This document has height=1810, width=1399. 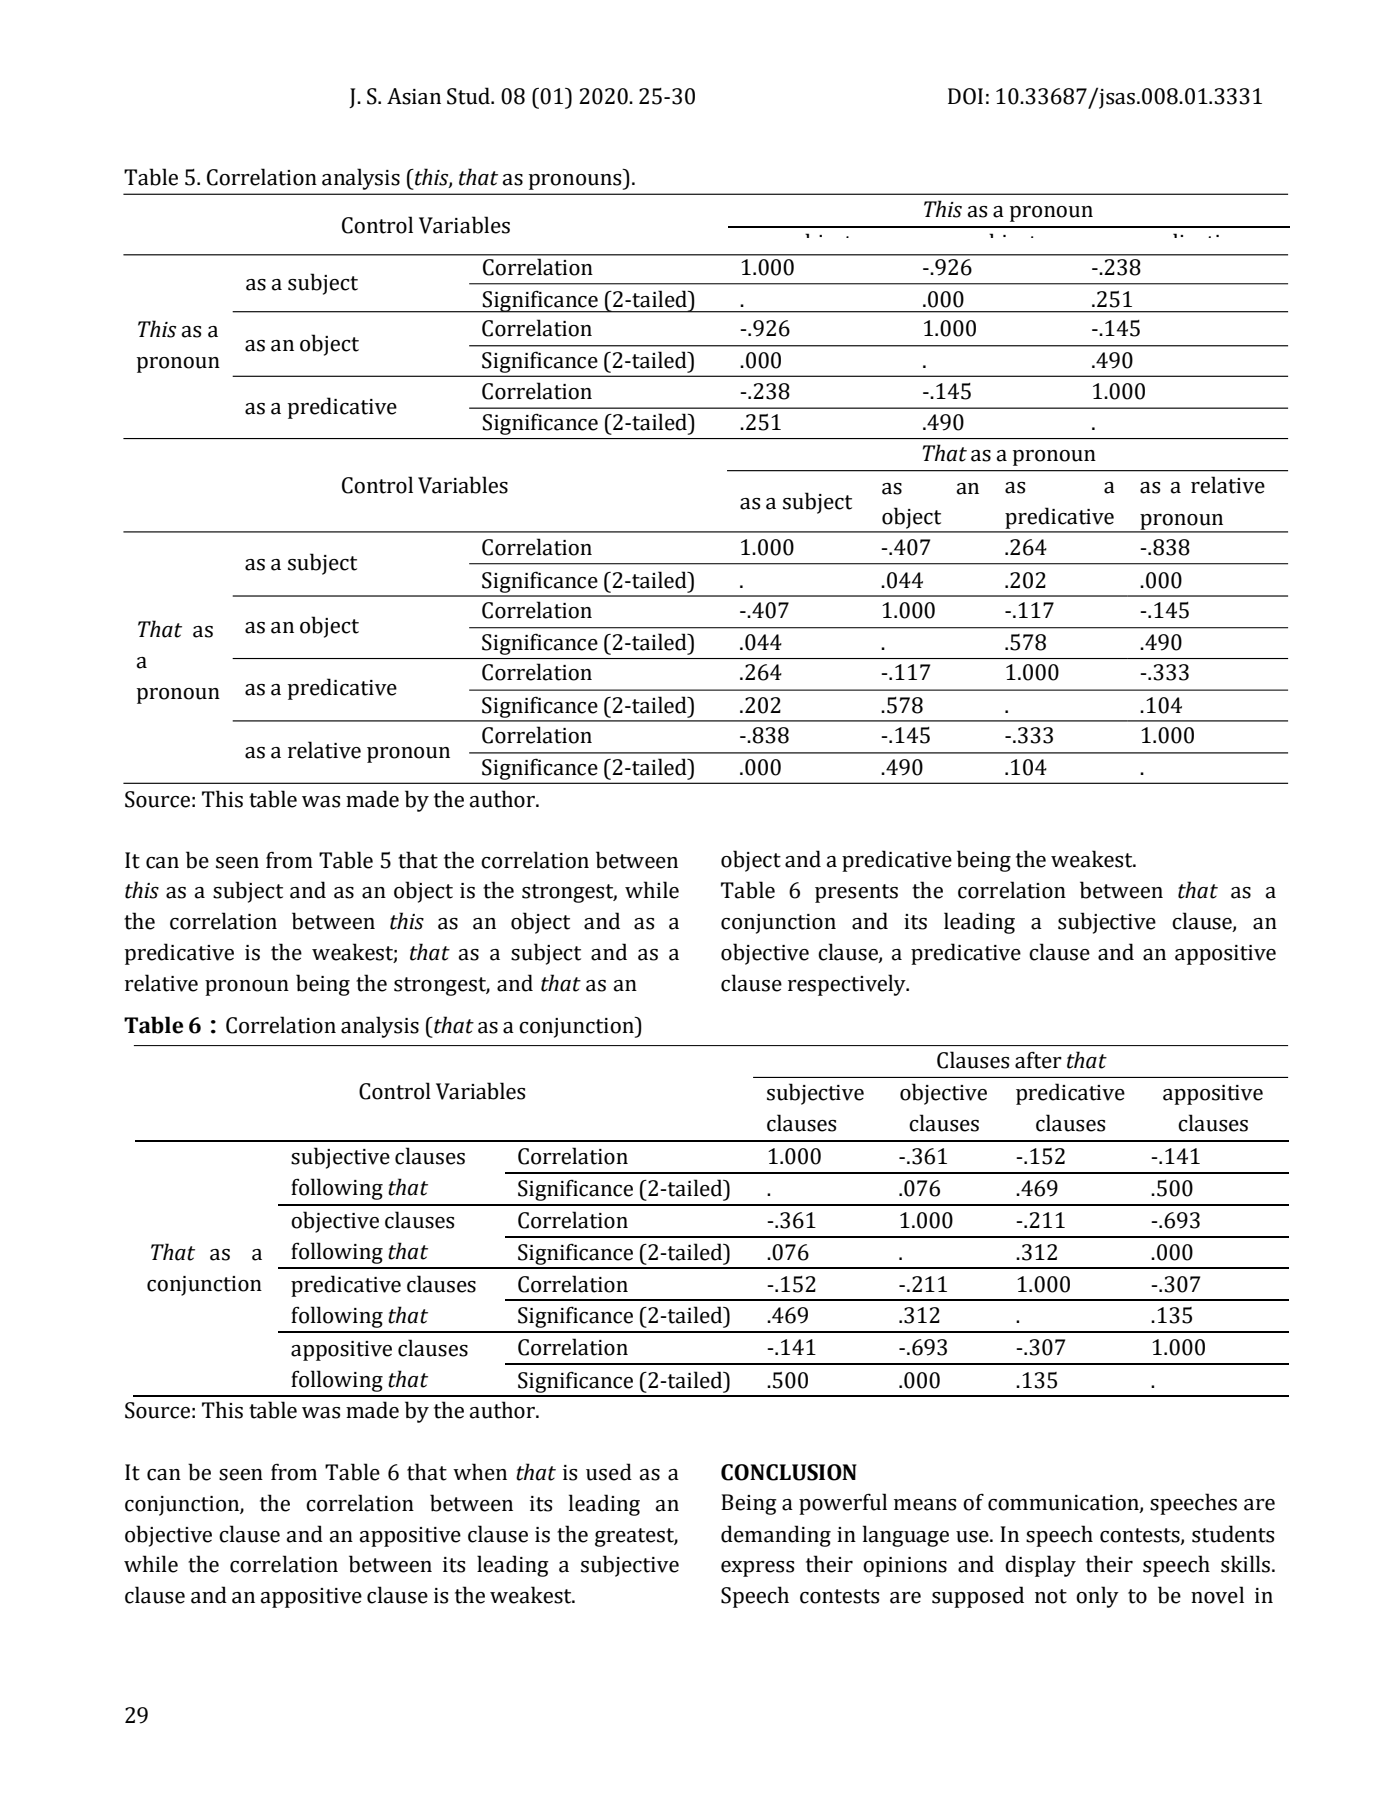 What do you see at coordinates (843, 1504) in the document?
I see `powerful` at bounding box center [843, 1504].
